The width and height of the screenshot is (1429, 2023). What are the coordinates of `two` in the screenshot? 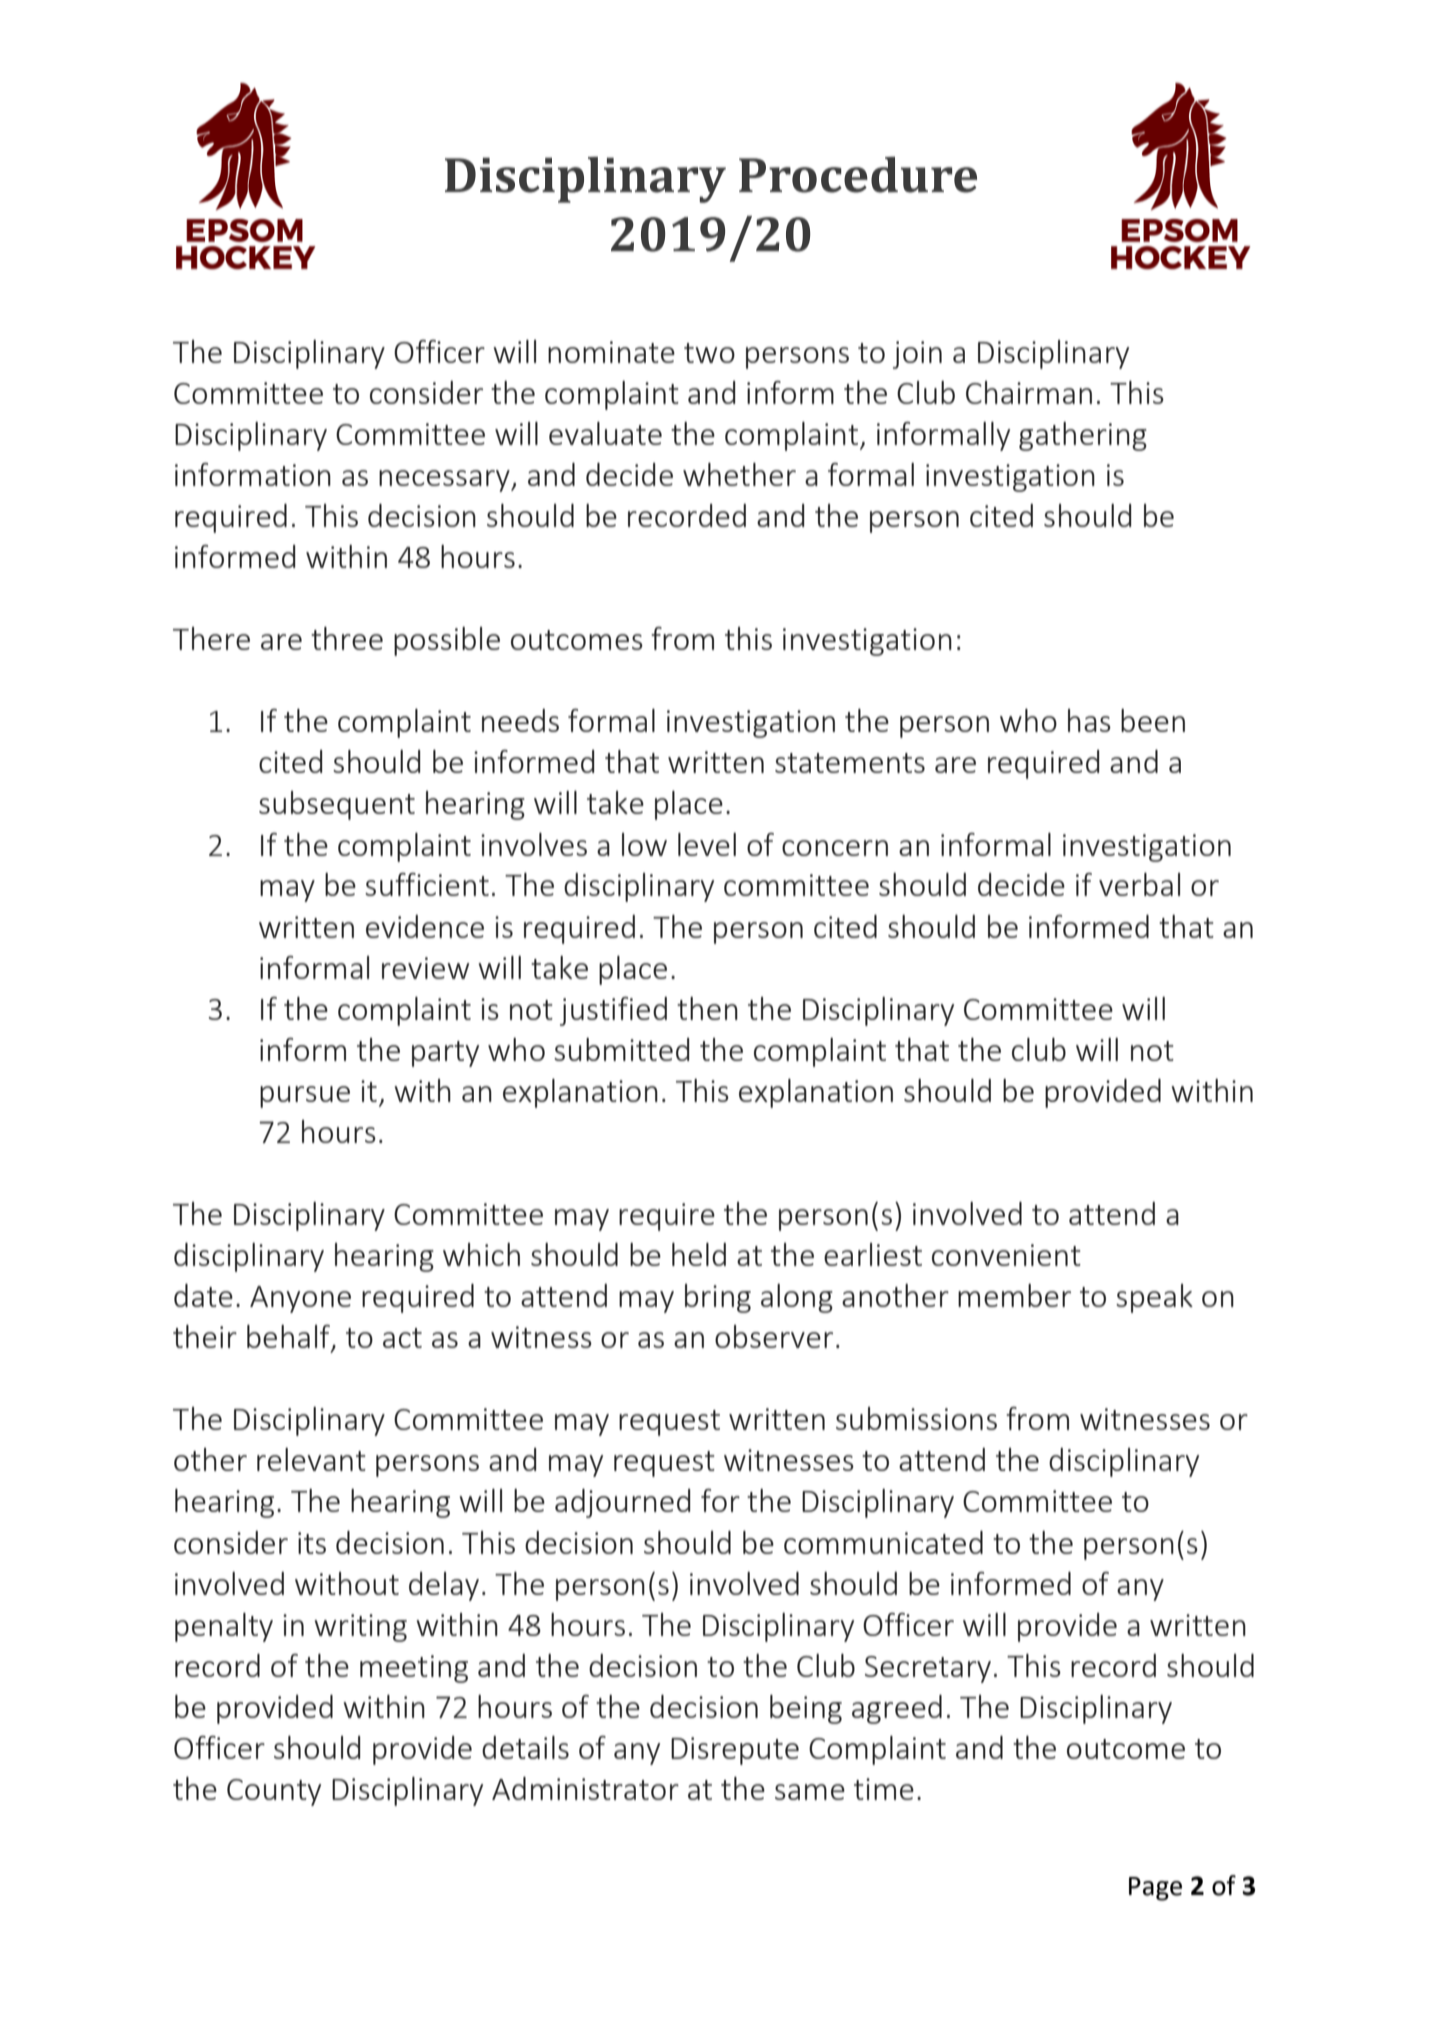 It's located at (709, 353).
